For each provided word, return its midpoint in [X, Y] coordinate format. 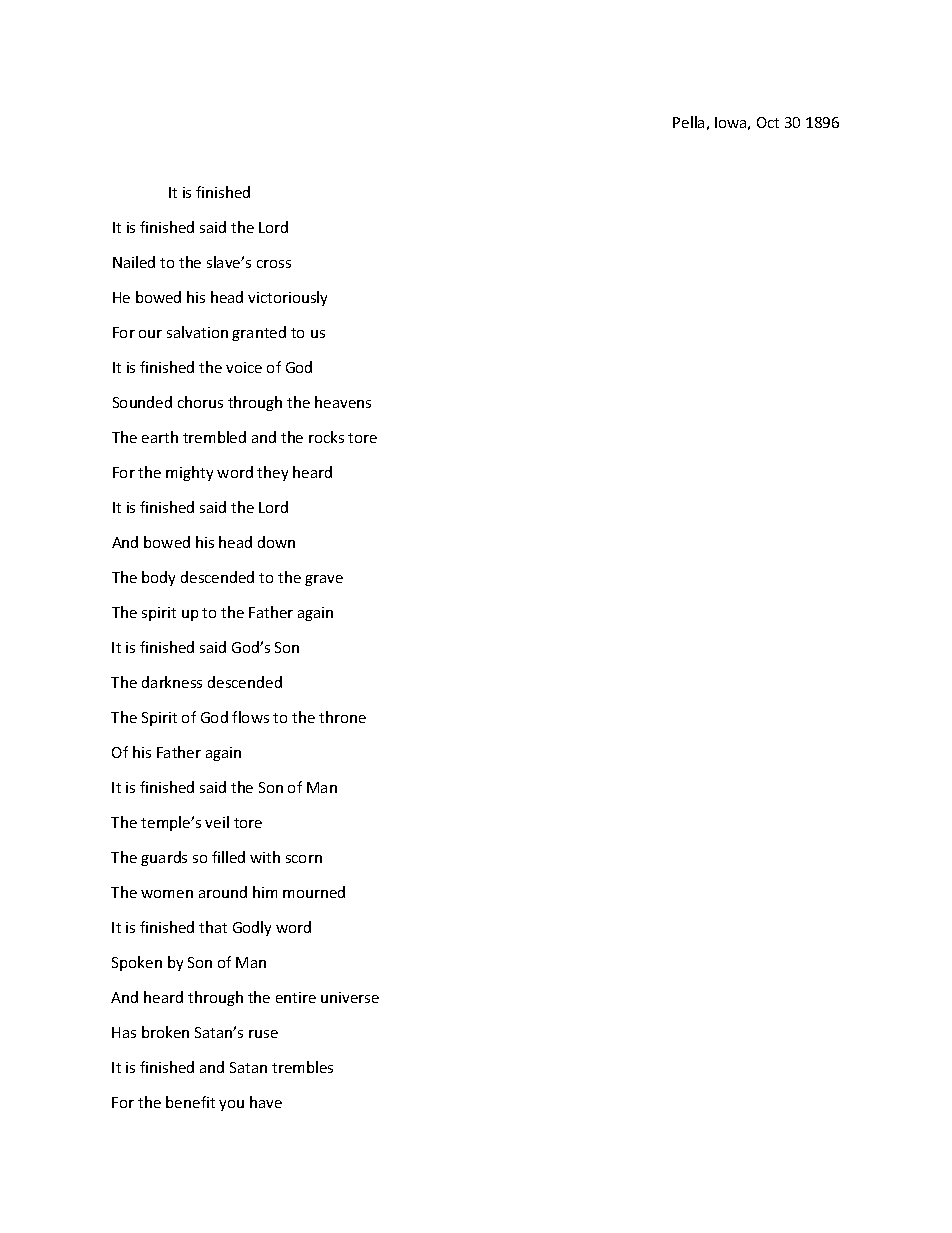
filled [228, 857]
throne [342, 717]
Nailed [134, 262]
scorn [304, 859]
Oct [768, 122]
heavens [343, 402]
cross [274, 264]
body [158, 578]
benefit [190, 1102]
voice [244, 367]
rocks [326, 437]
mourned [314, 892]
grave [324, 580]
